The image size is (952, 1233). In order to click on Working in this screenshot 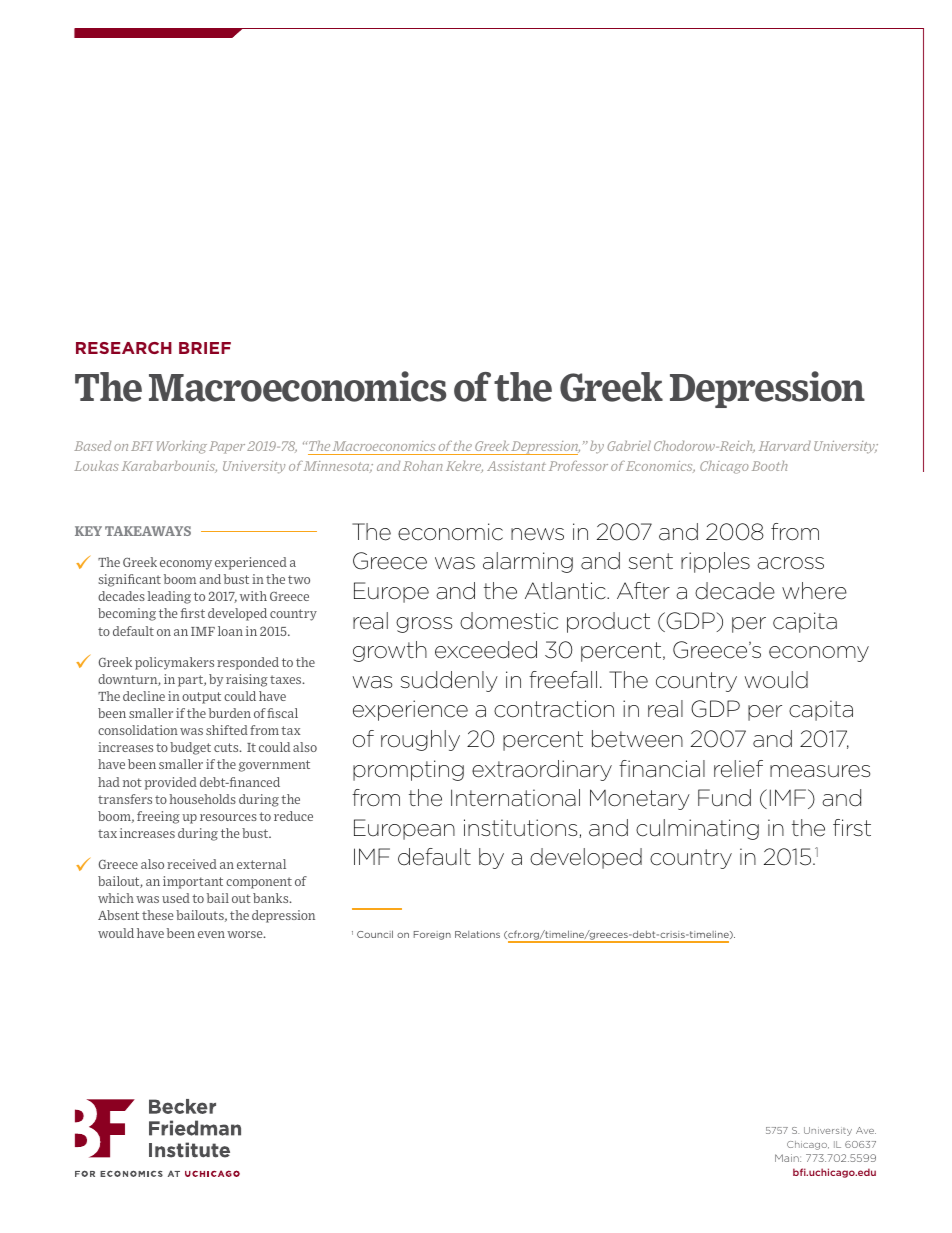, I will do `click(182, 447)`.
